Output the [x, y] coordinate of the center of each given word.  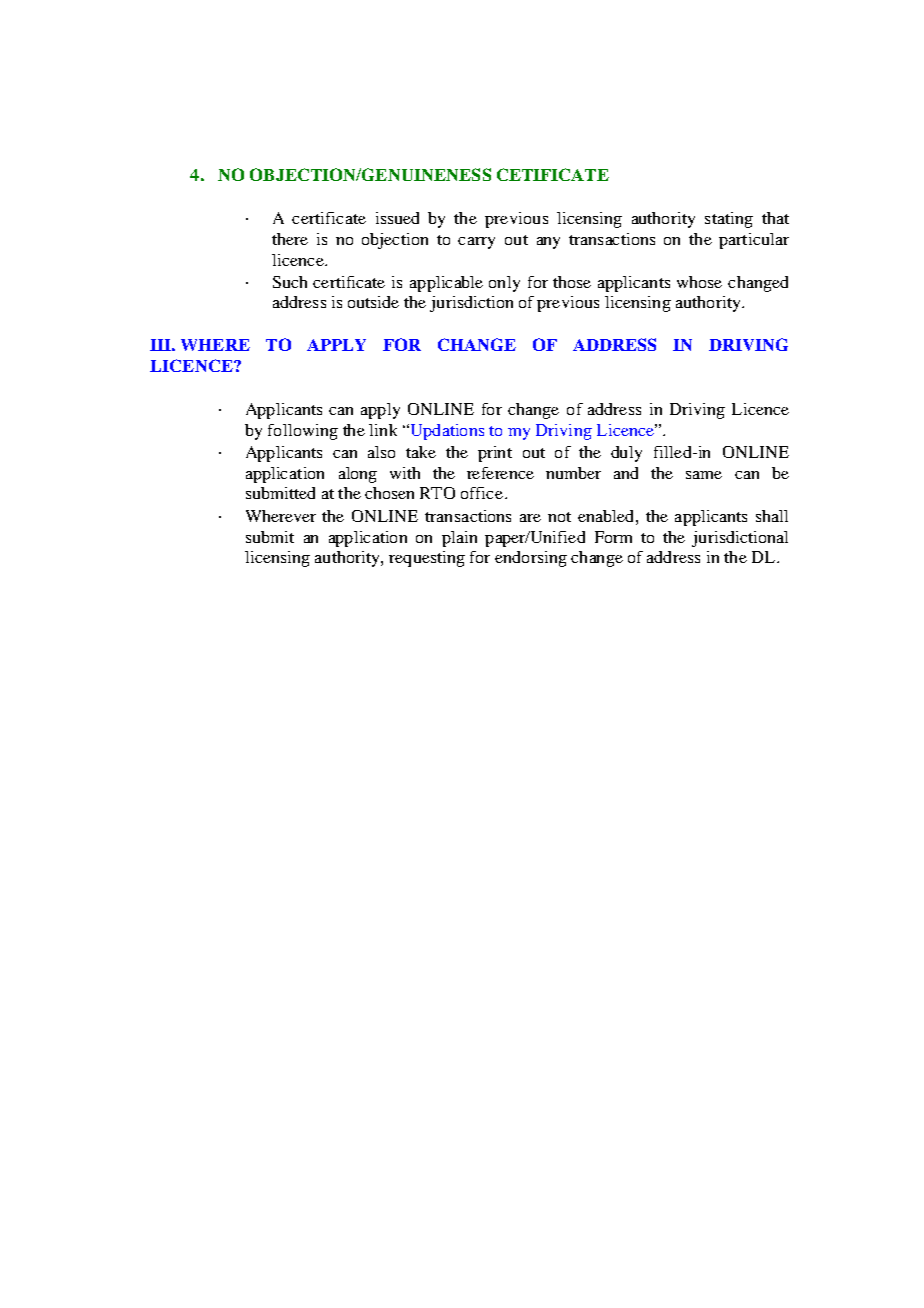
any [548, 243]
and [626, 473]
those [572, 282]
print [495, 454]
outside [373, 302]
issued [397, 218]
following [303, 432]
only [504, 284]
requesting [427, 559]
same [704, 475]
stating [729, 220]
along [358, 475]
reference [500, 473]
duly [626, 454]
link [383, 430]
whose [699, 282]
